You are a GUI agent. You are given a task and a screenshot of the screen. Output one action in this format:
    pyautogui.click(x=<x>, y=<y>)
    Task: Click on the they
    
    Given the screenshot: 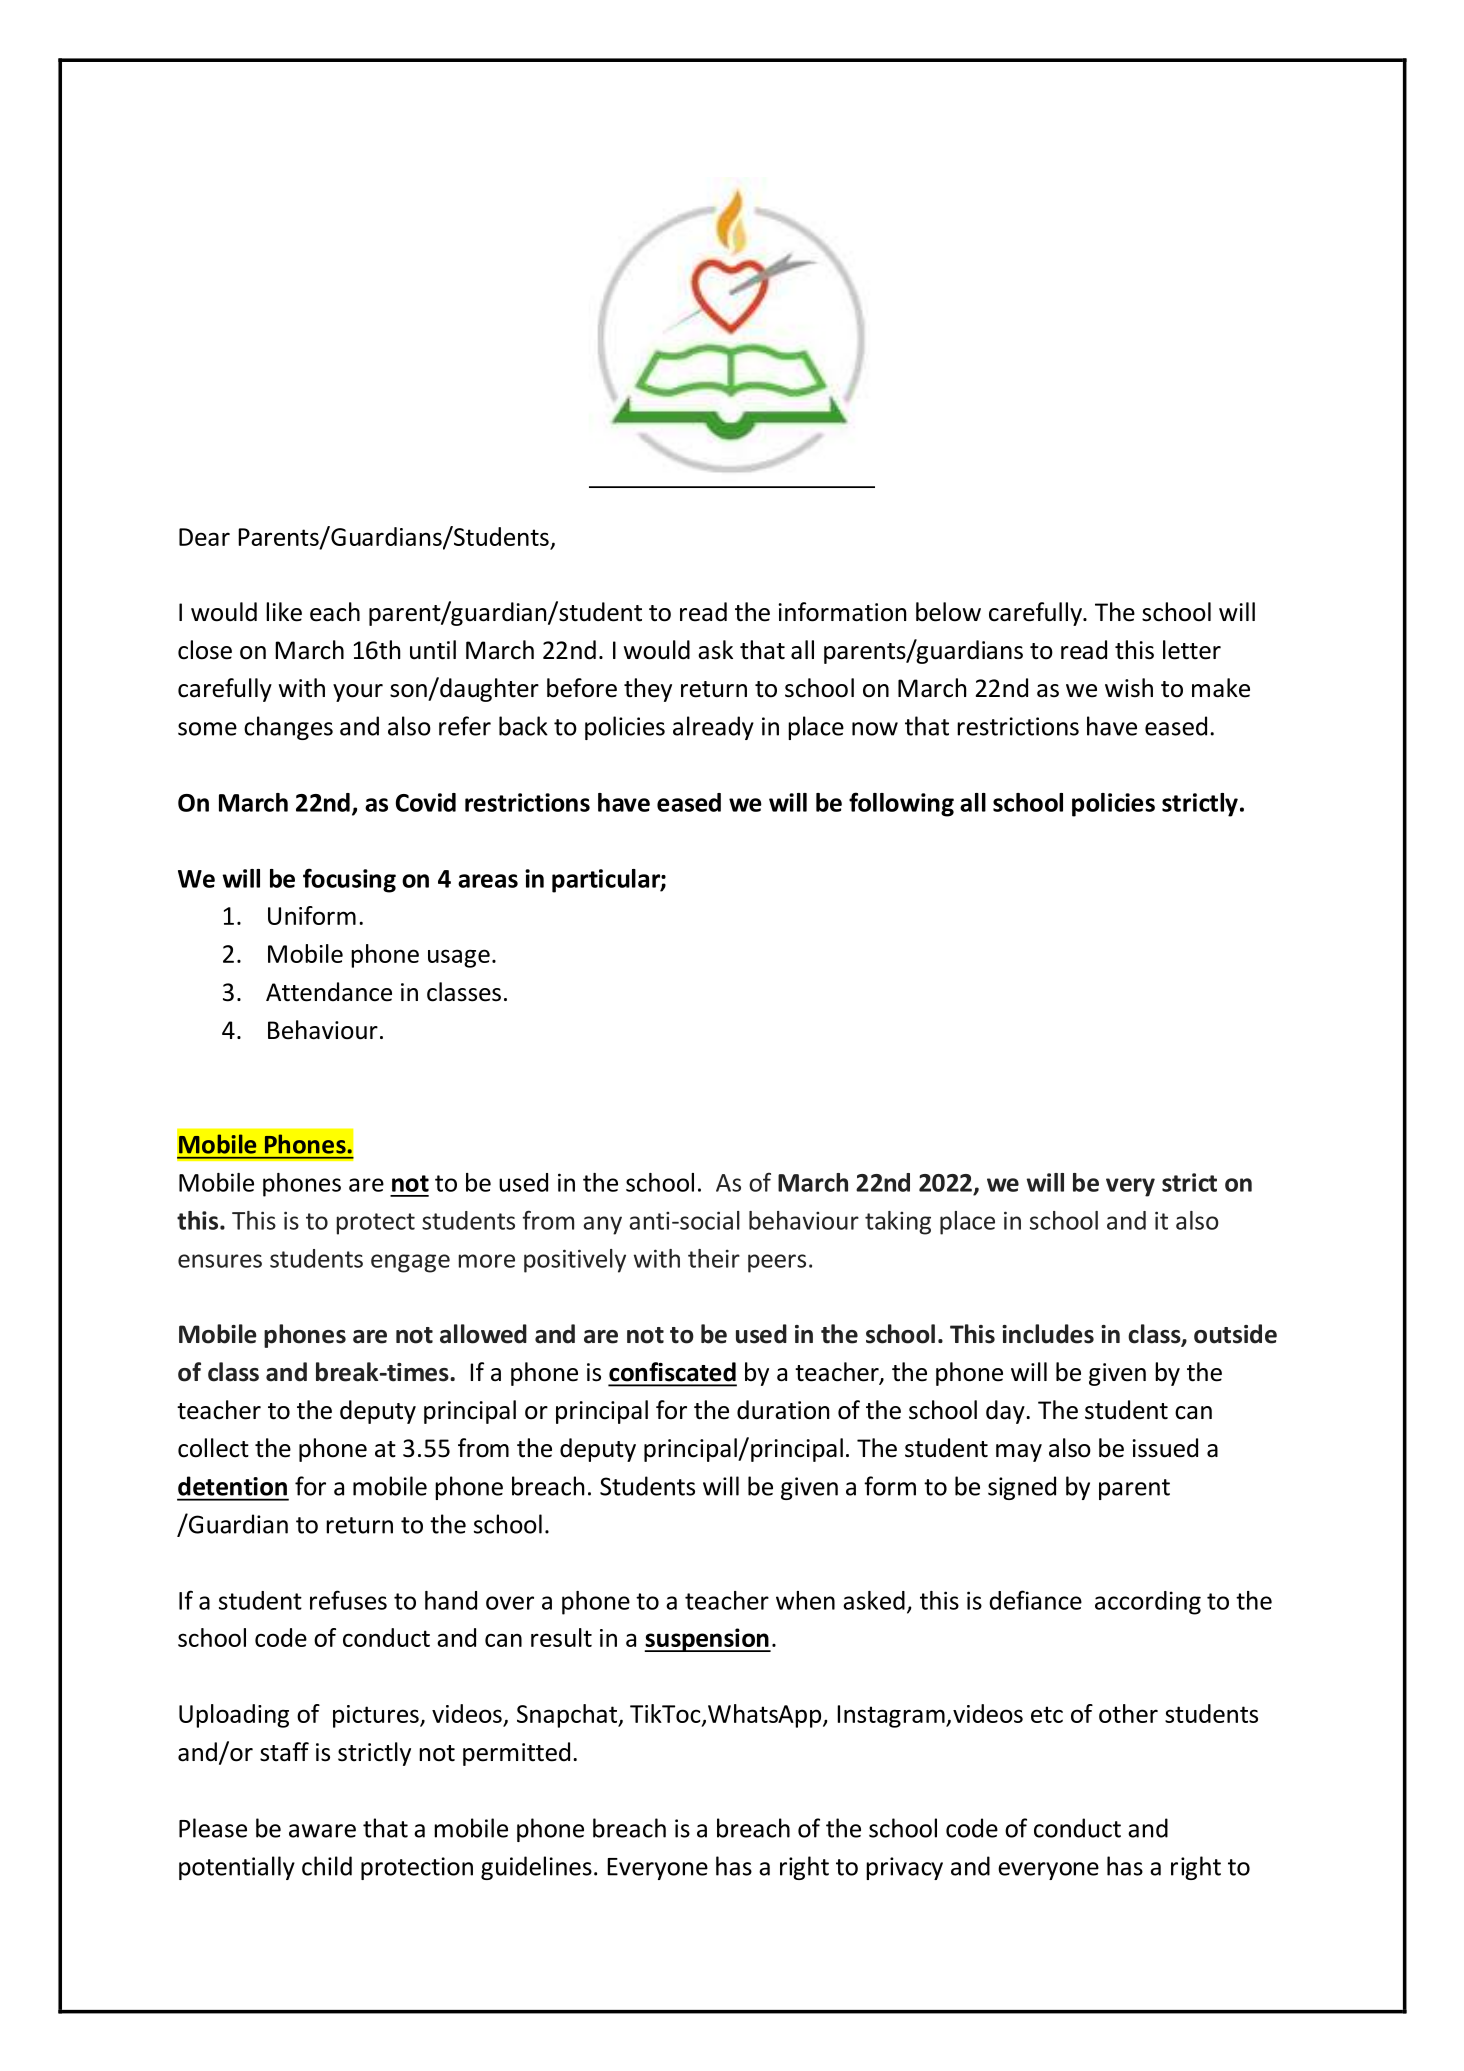 What is the action you would take?
    pyautogui.click(x=648, y=690)
